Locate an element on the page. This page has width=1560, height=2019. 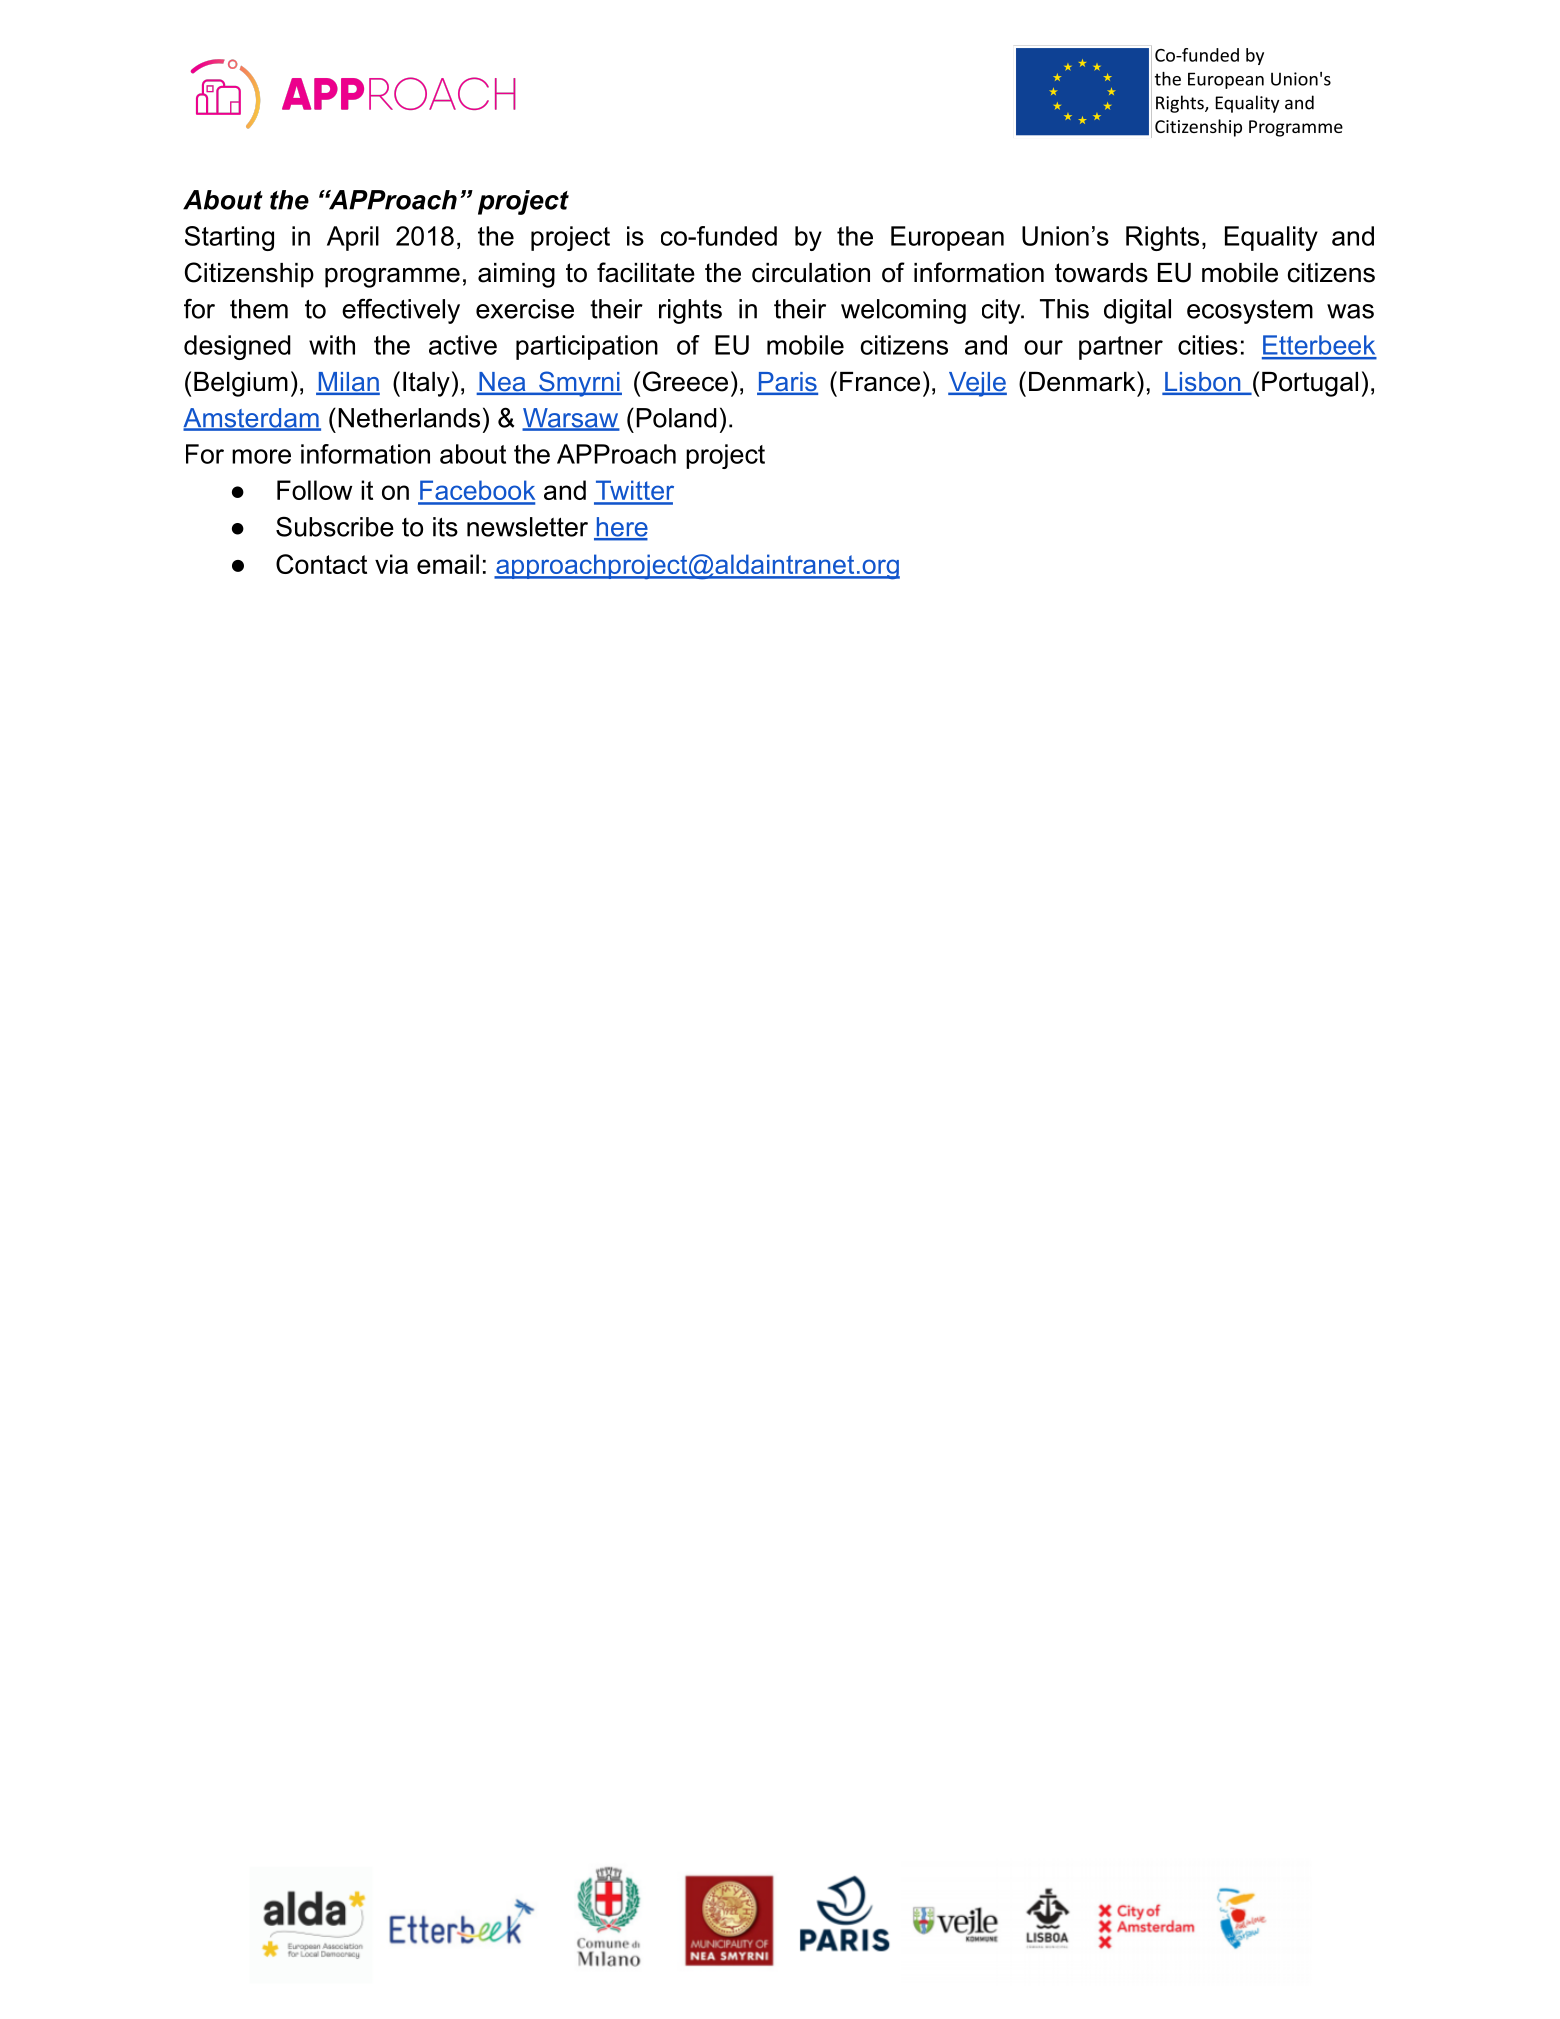
email is located at coordinates (448, 564).
